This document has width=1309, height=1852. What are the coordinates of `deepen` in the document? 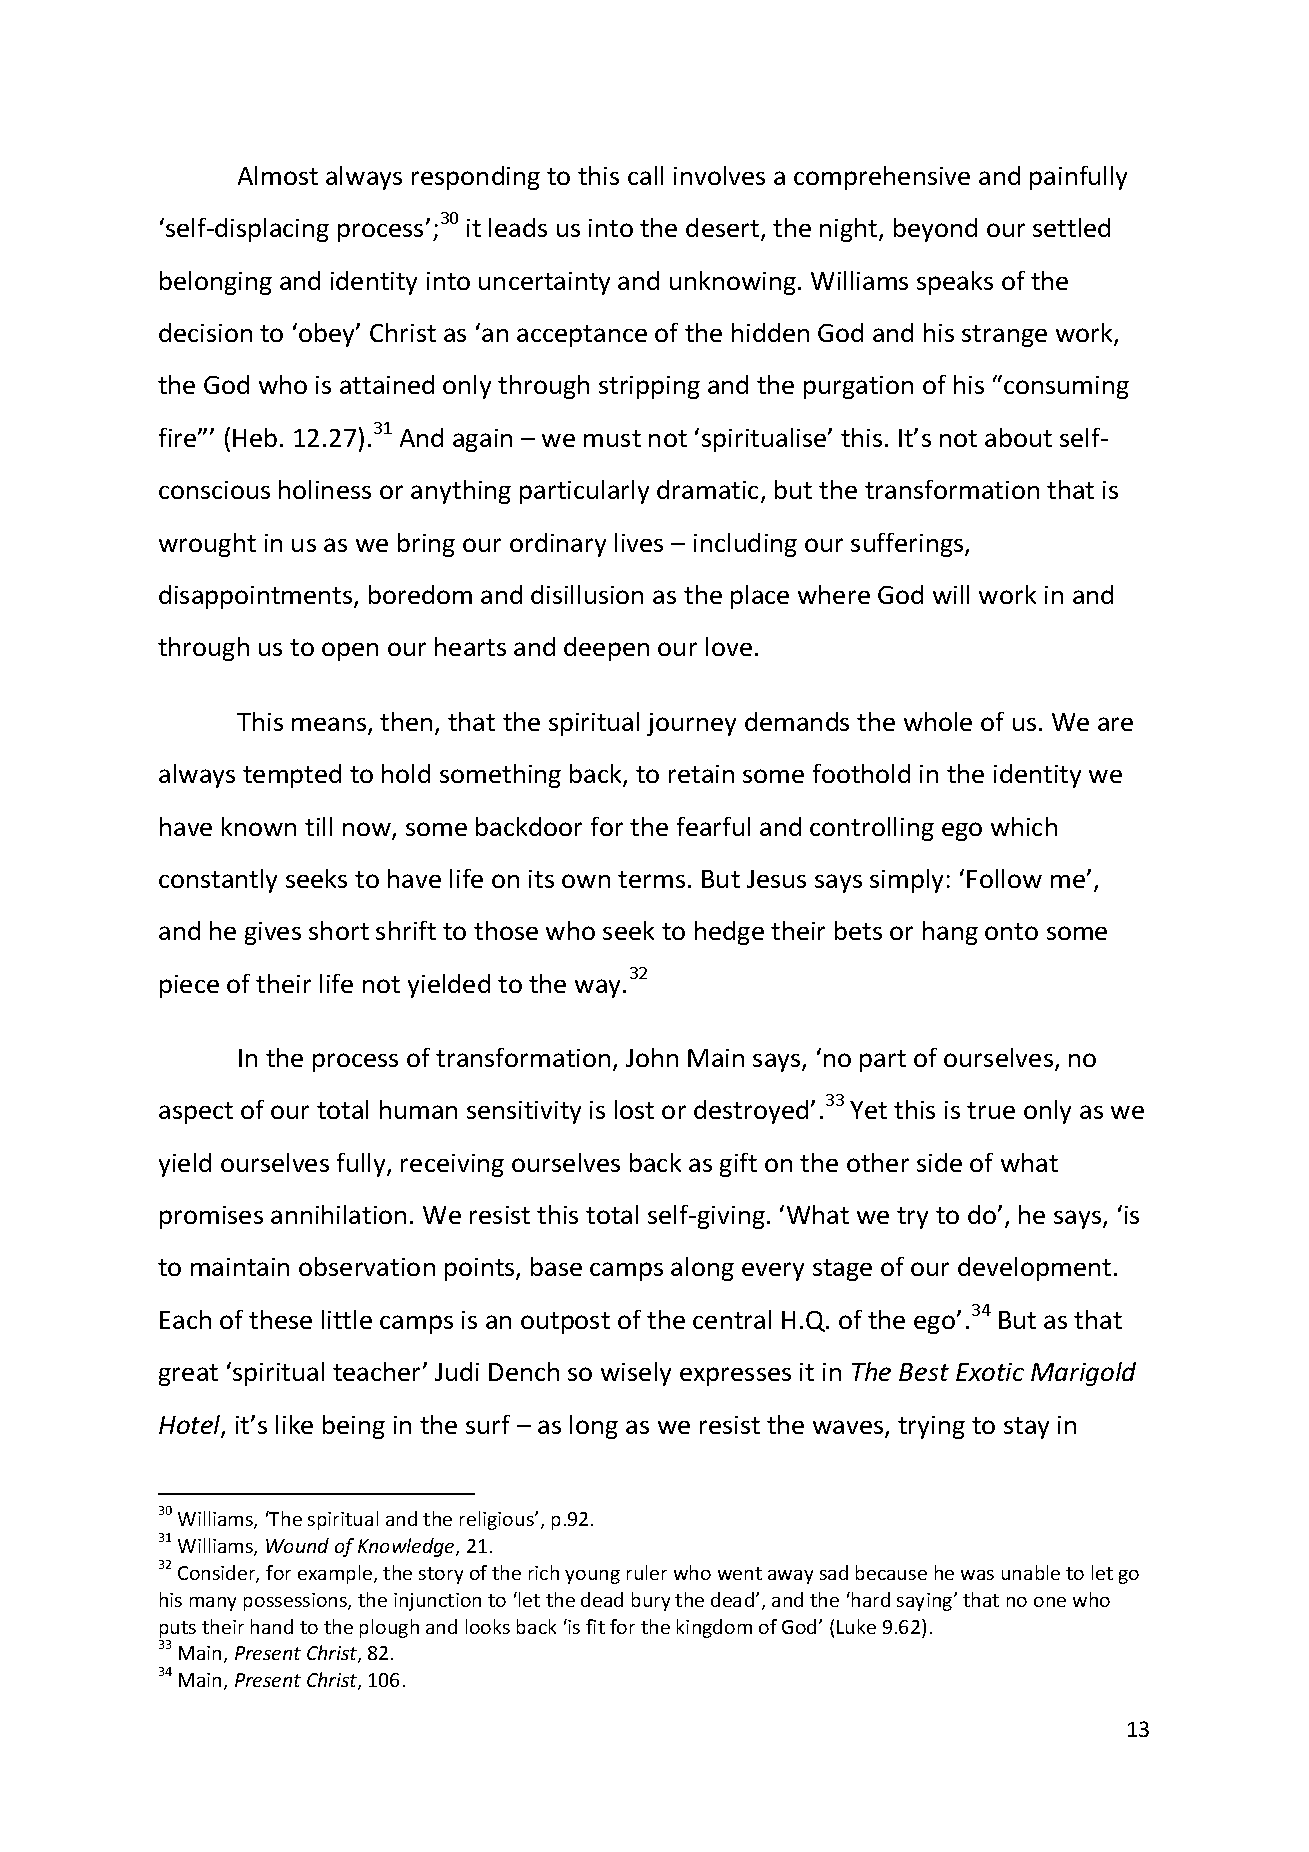 It's located at (606, 649).
